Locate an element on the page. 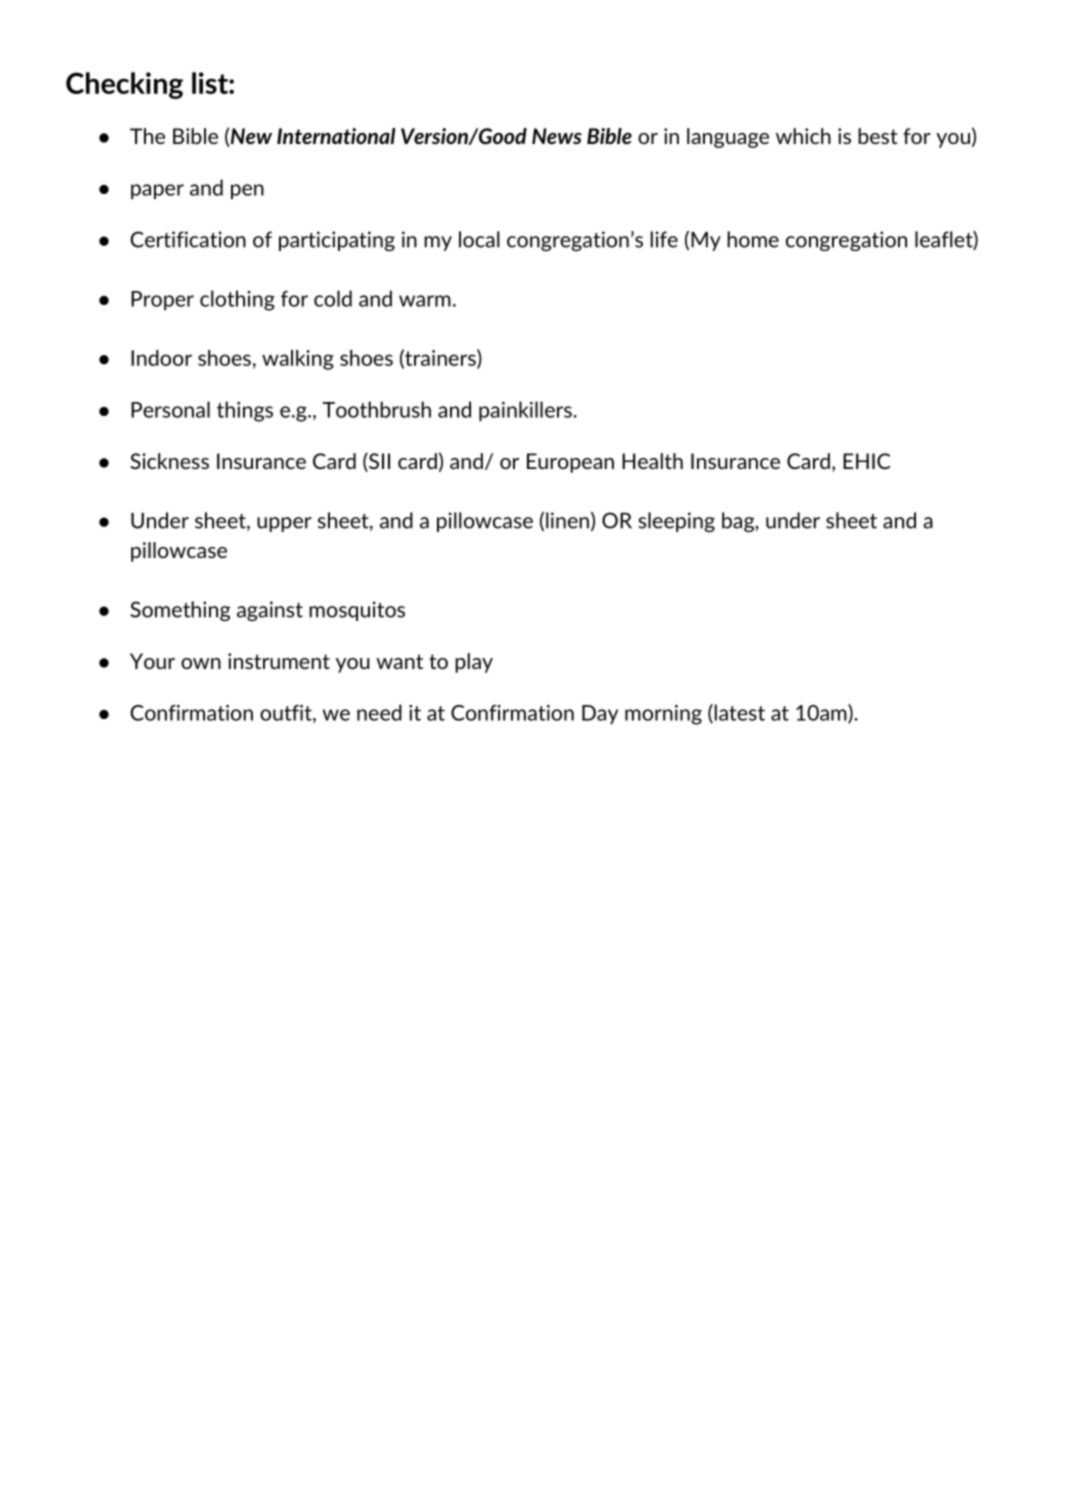 The width and height of the page is (1066, 1508). sleeping is located at coordinates (677, 522).
